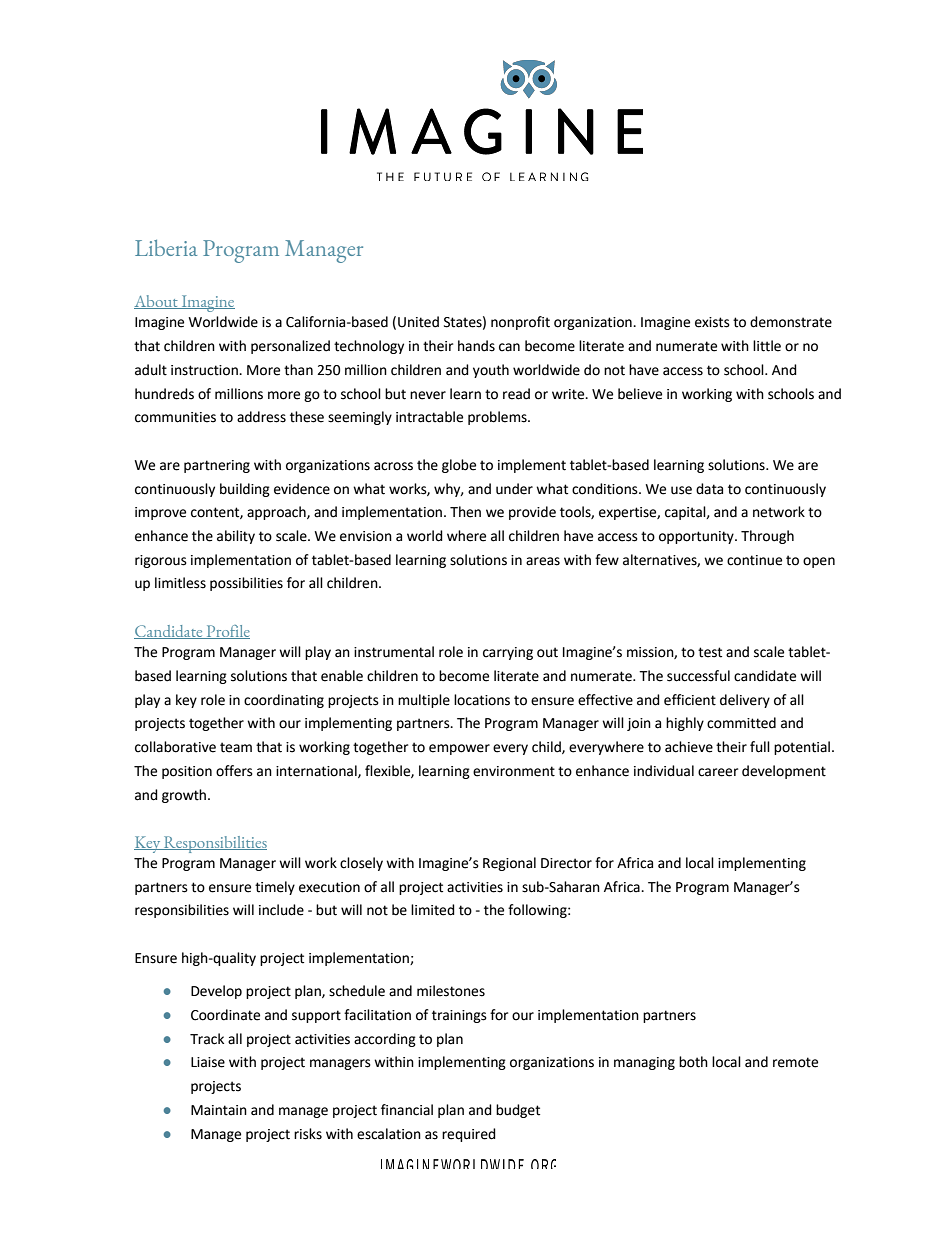 Image resolution: width=952 pixels, height=1233 pixels. What do you see at coordinates (166, 248) in the image?
I see `Liberia` at bounding box center [166, 248].
